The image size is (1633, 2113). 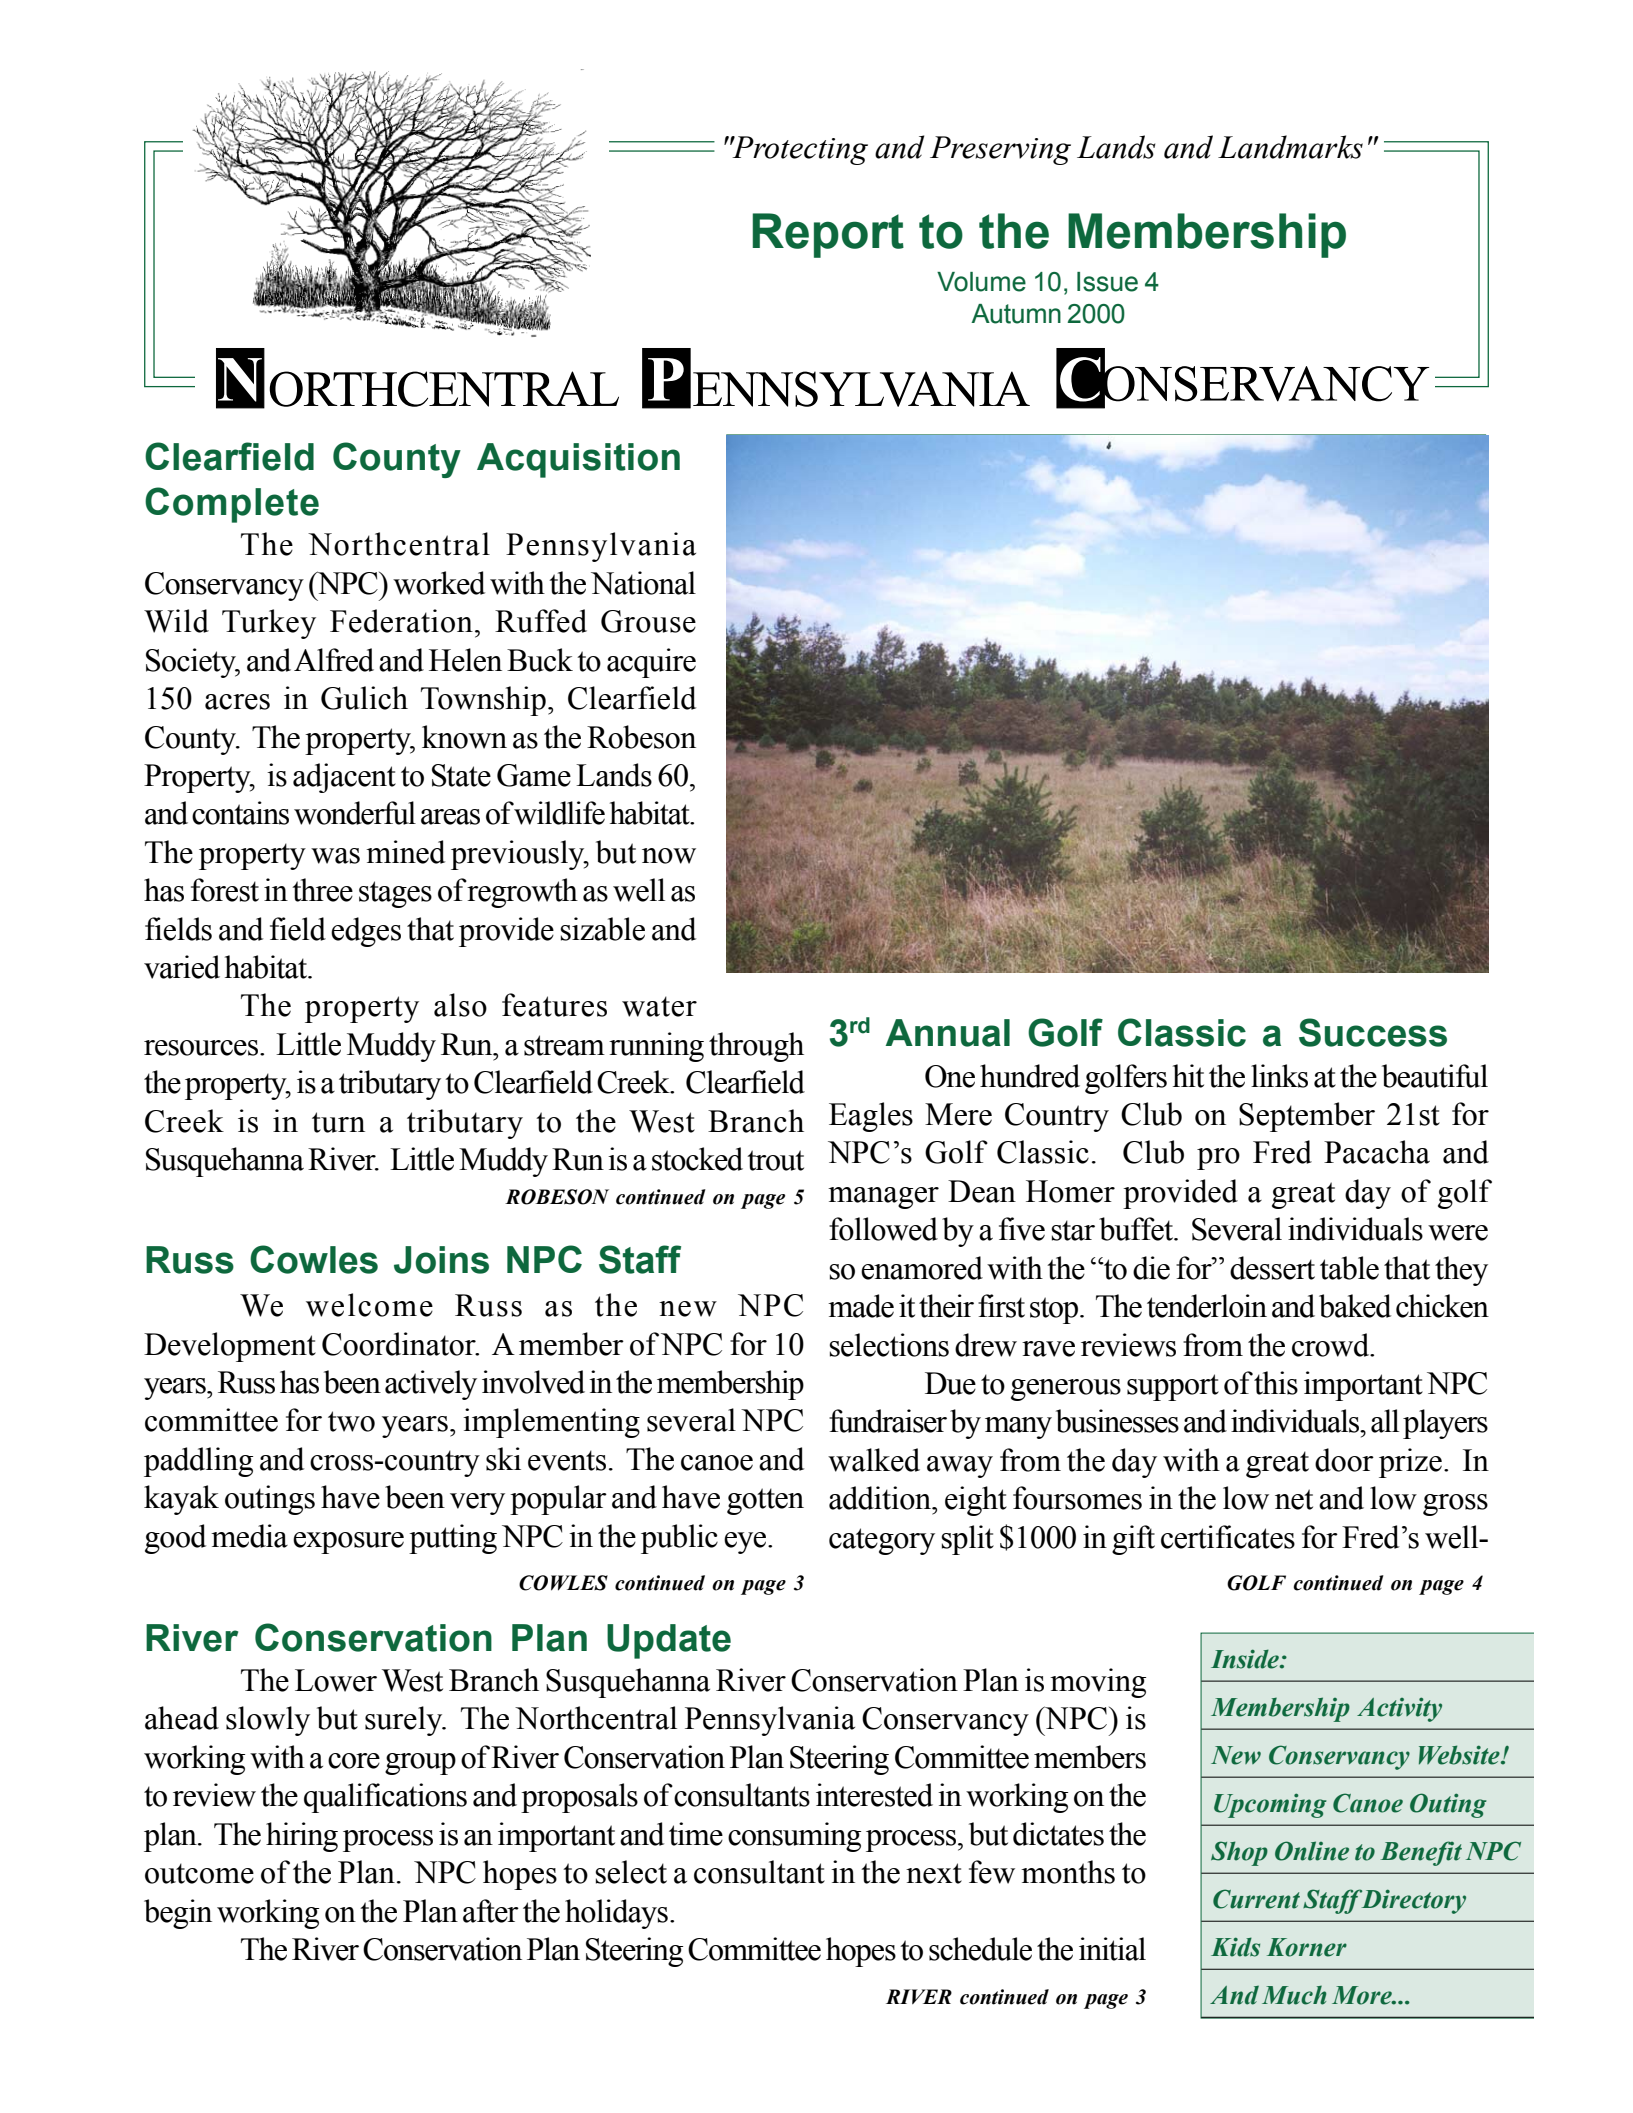 I want to click on three, so click(x=322, y=890).
